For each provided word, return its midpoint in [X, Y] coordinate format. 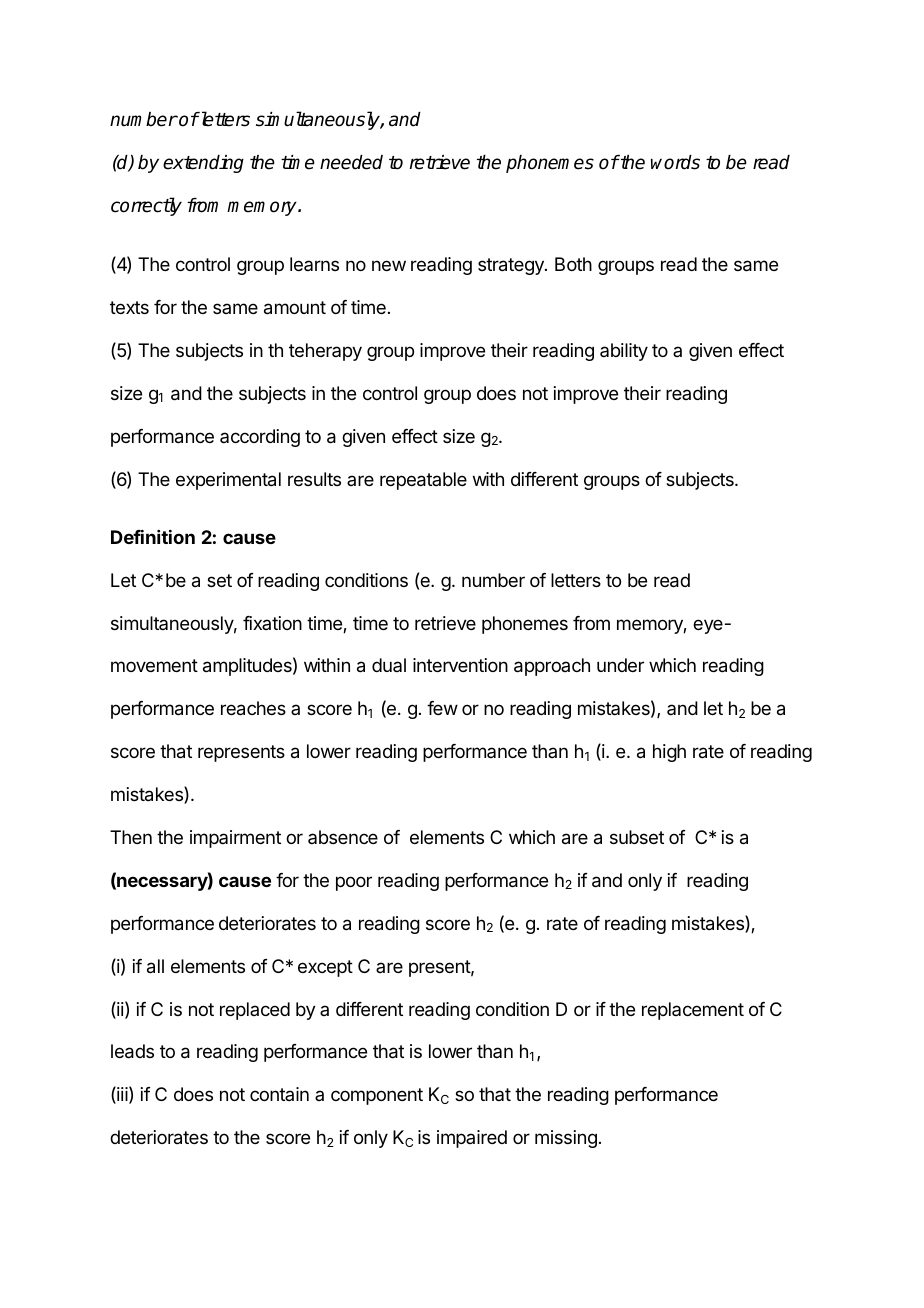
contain [279, 1094]
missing [566, 1139]
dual [389, 665]
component [377, 1096]
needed [351, 162]
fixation [272, 623]
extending [203, 164]
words [675, 162]
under [620, 665]
